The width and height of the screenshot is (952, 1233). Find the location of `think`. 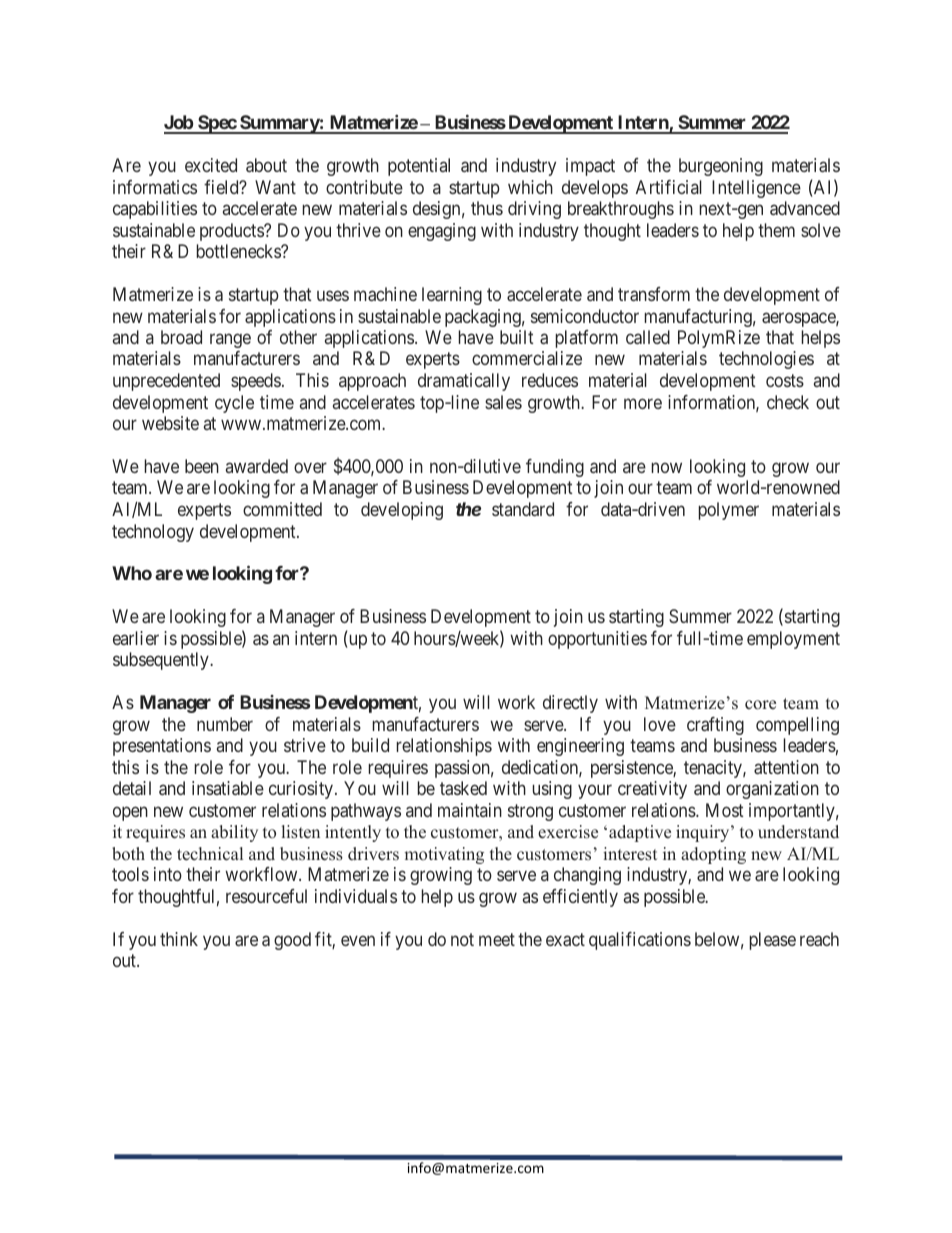

think is located at coordinates (179, 939).
